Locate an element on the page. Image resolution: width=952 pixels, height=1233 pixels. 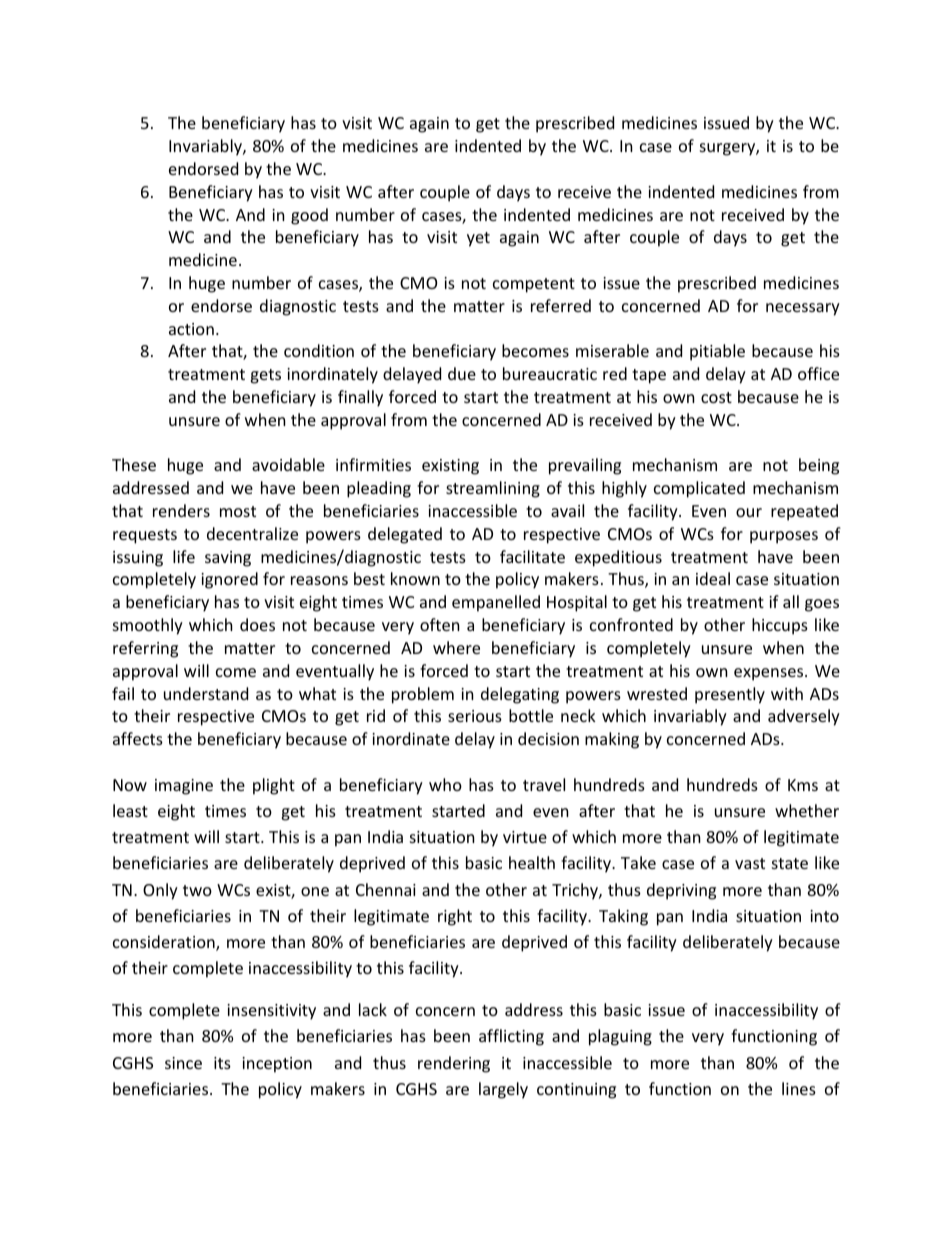
streamlining is located at coordinates (493, 489).
